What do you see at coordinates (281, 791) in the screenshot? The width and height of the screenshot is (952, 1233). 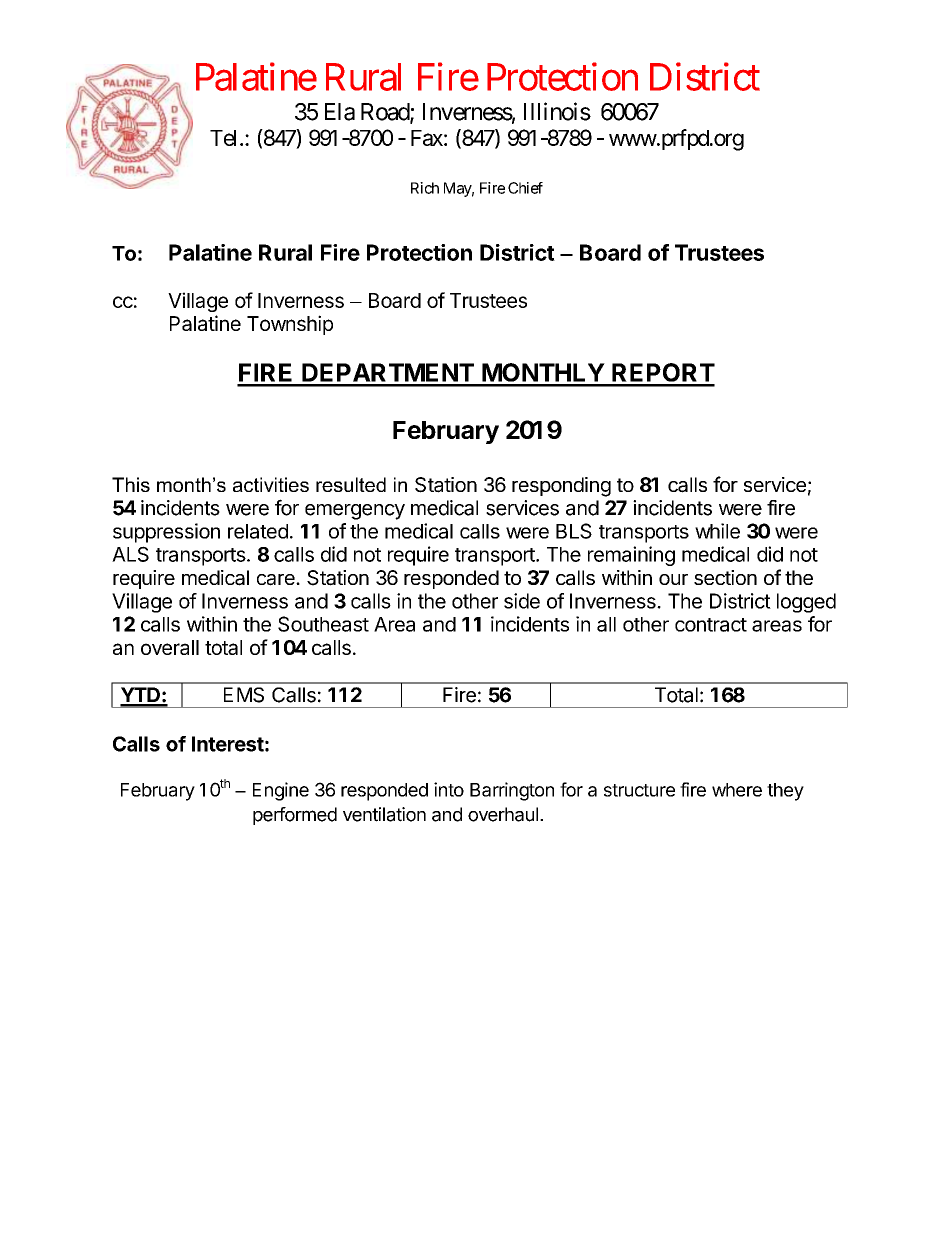 I see `Engine` at bounding box center [281, 791].
